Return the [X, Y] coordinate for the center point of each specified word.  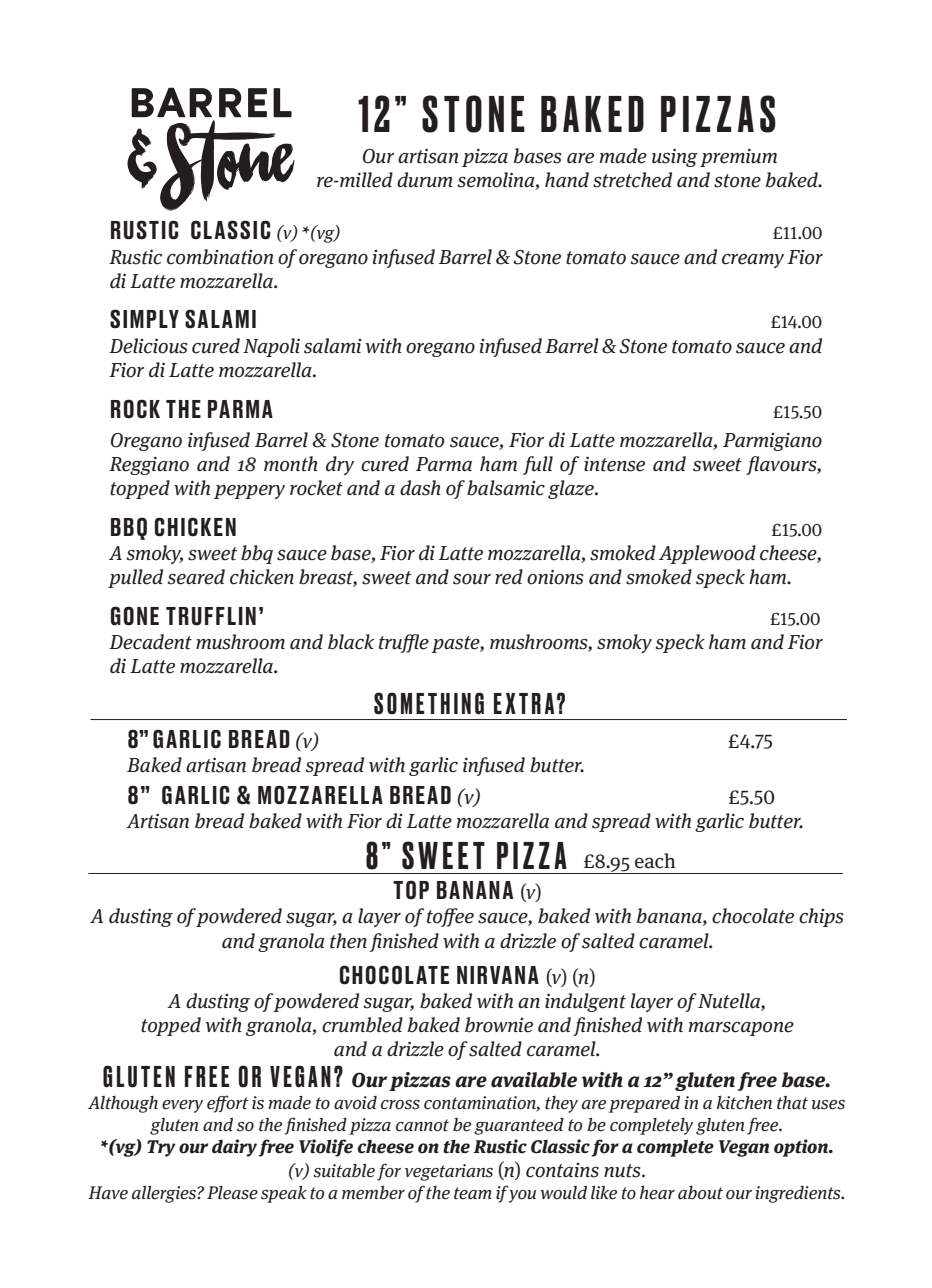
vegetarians [449, 1172]
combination [220, 257]
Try [161, 1148]
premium [738, 157]
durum [425, 180]
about [700, 1193]
